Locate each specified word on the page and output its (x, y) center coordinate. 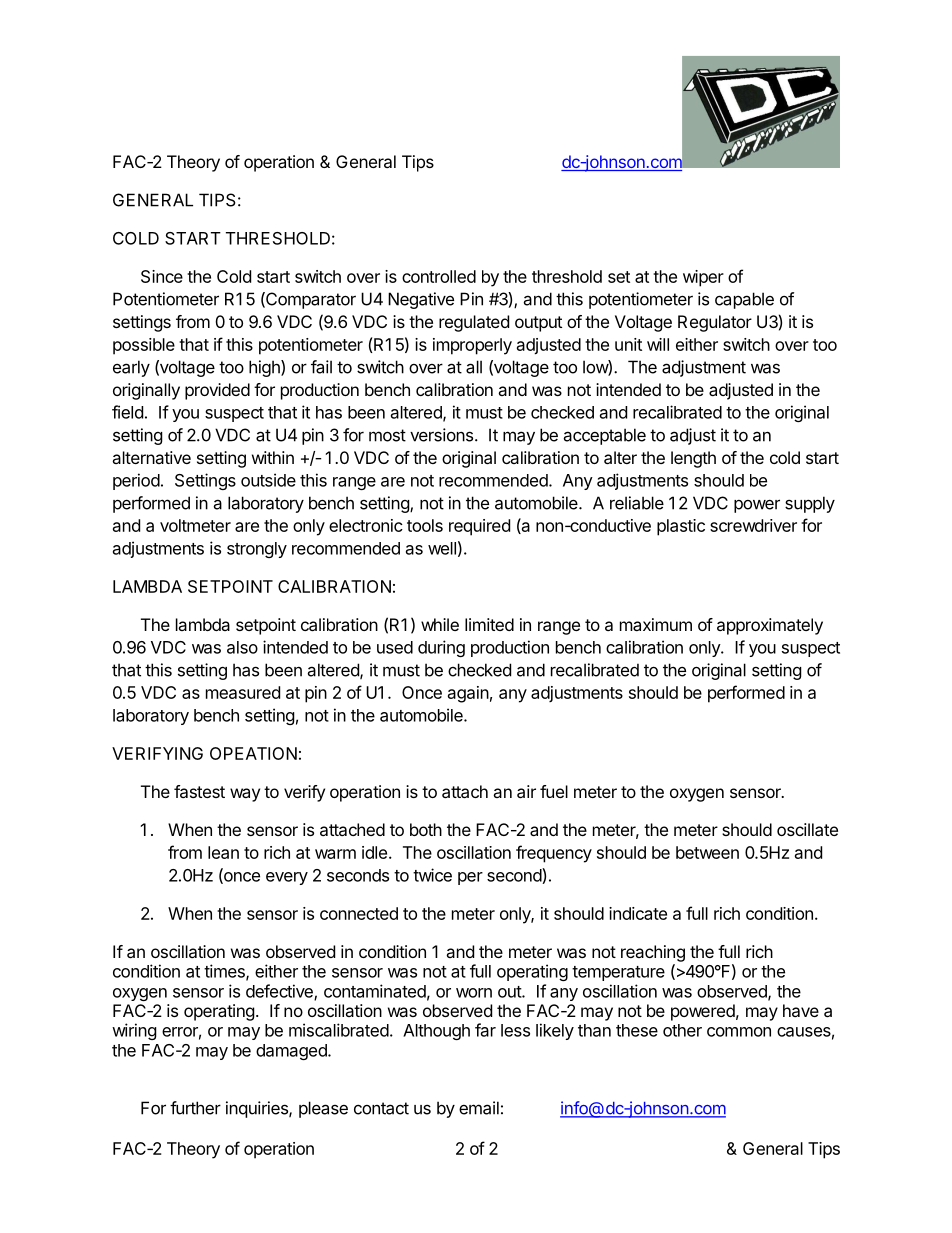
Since (162, 276)
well (442, 548)
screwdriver (753, 525)
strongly (257, 550)
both (426, 829)
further (195, 1108)
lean (223, 852)
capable (744, 300)
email (479, 1108)
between (707, 852)
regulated (474, 323)
